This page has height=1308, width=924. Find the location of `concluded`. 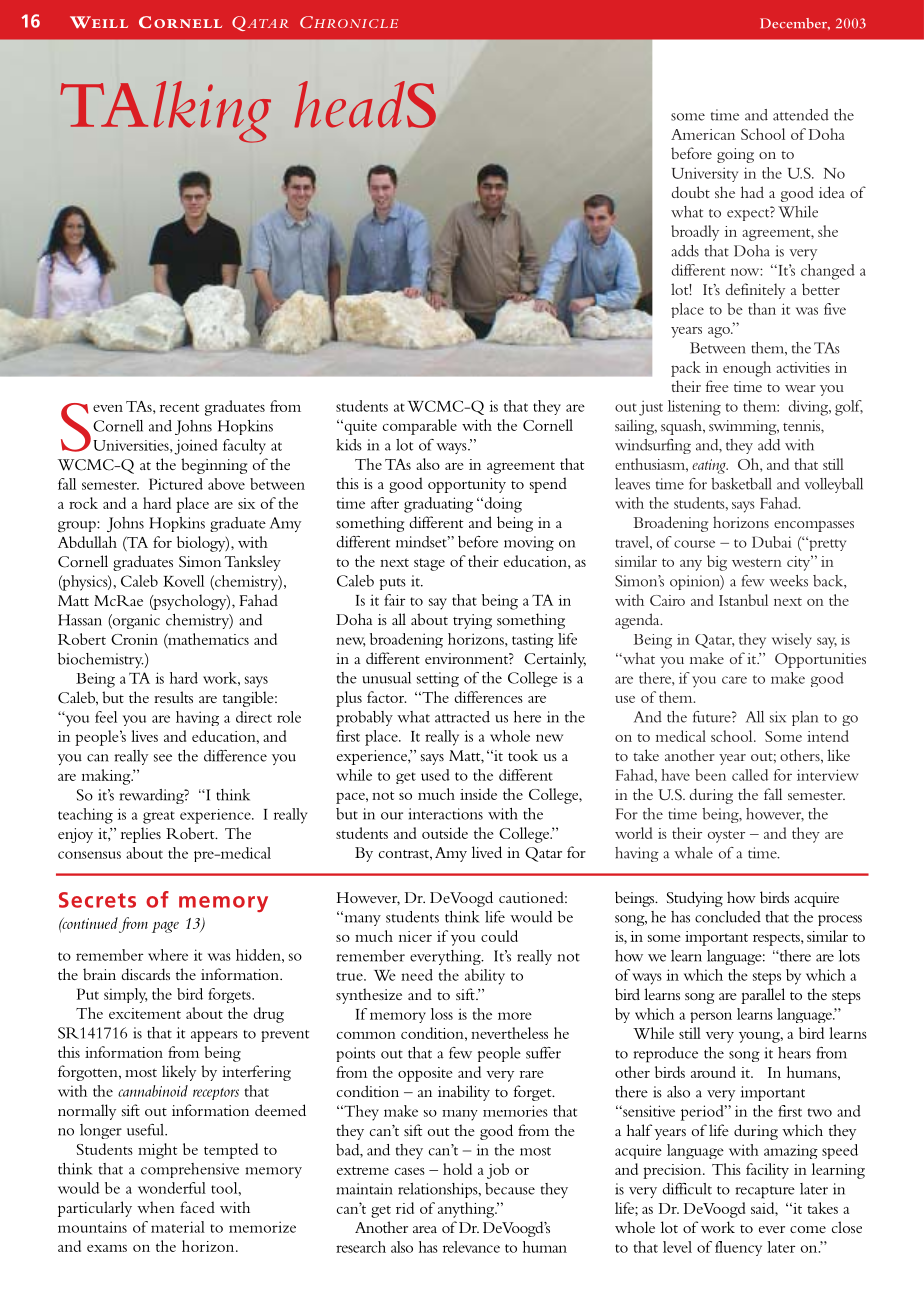

concluded is located at coordinates (728, 917).
